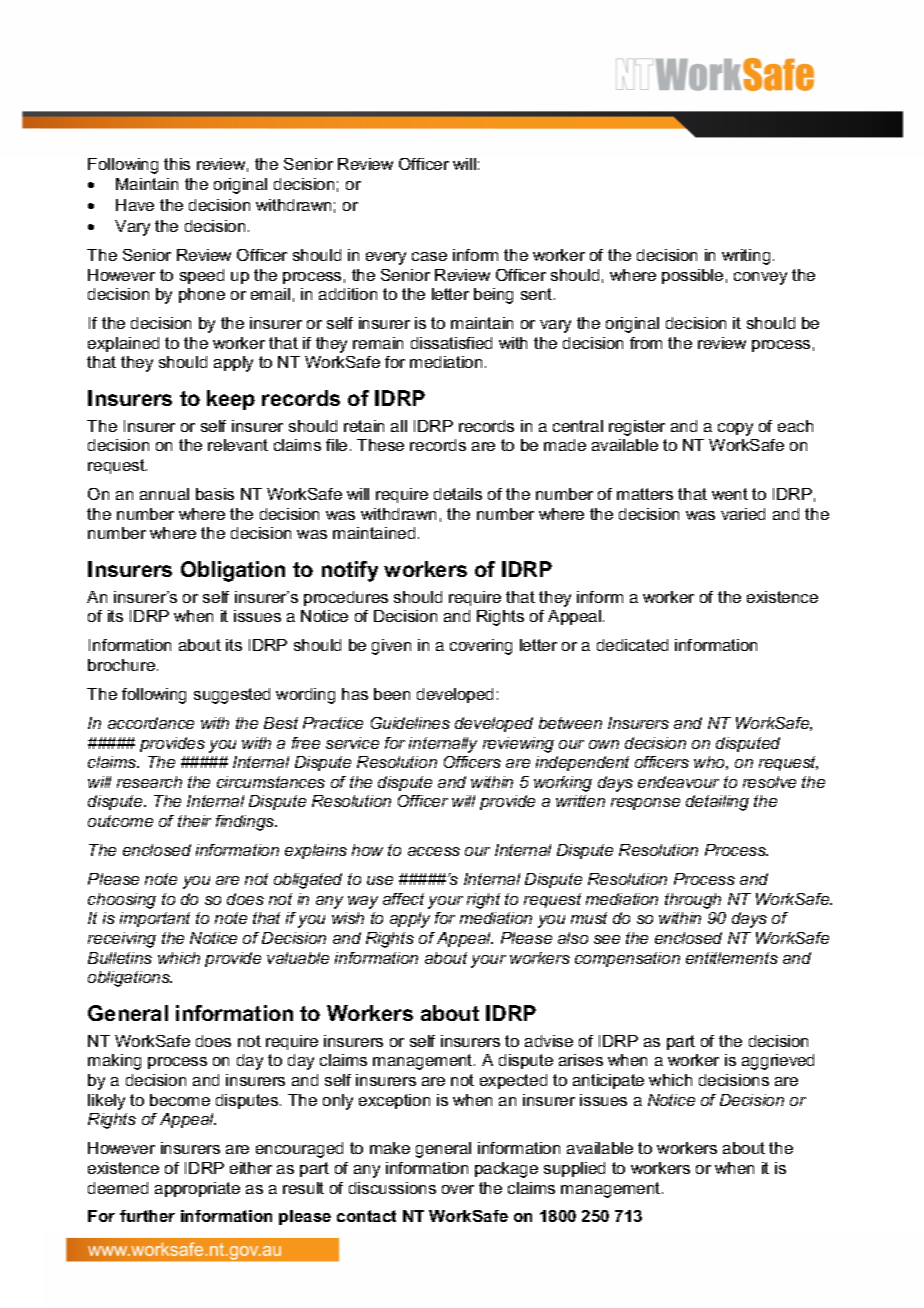 Image resolution: width=924 pixels, height=1308 pixels. What do you see at coordinates (429, 256) in the screenshot?
I see `case` at bounding box center [429, 256].
